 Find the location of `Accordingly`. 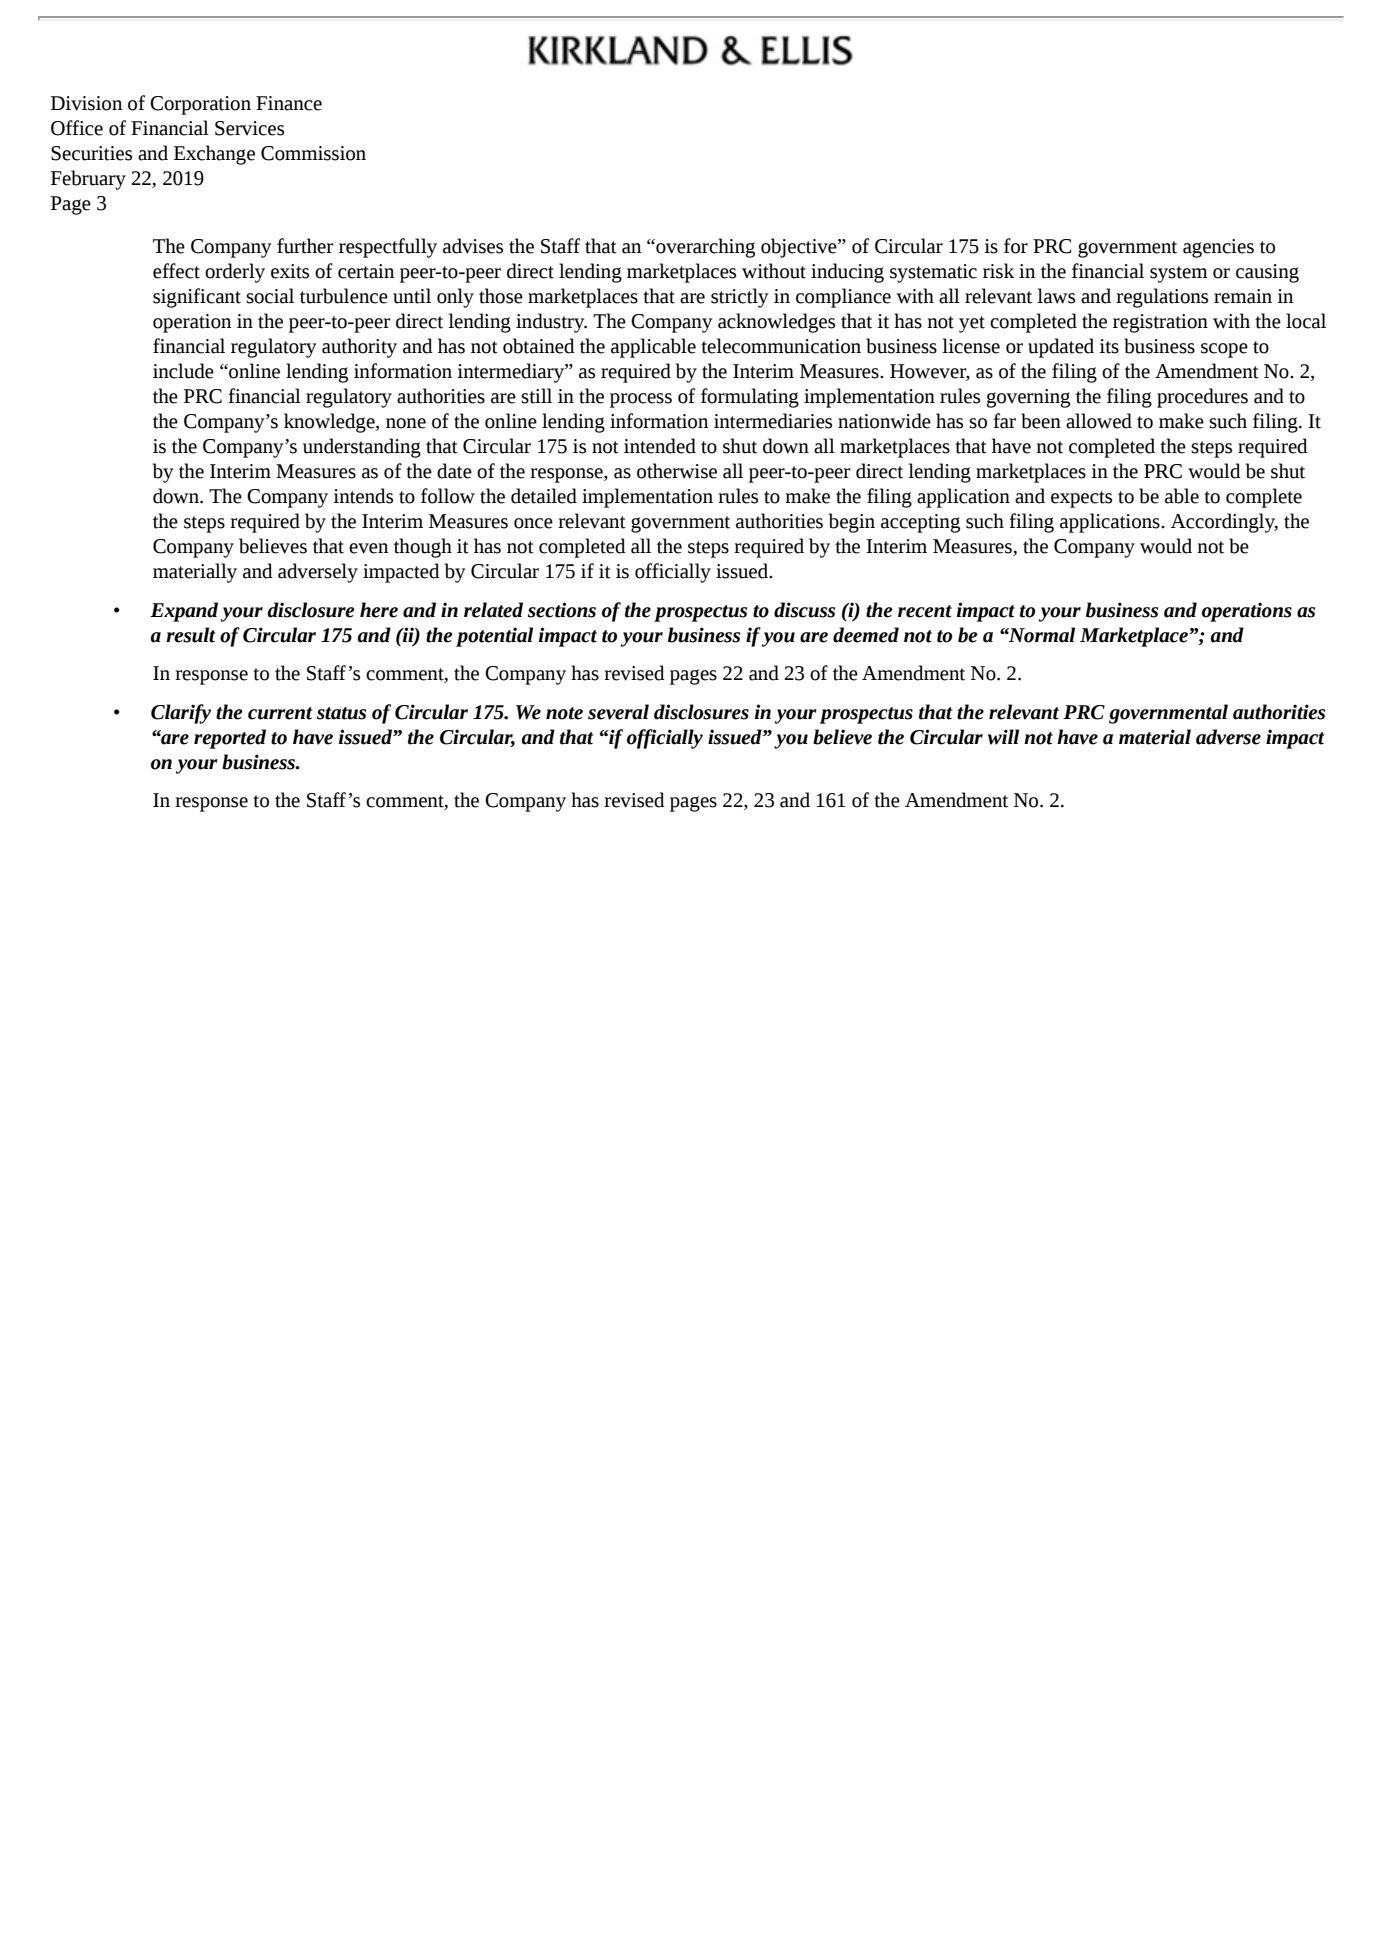

Accordingly is located at coordinates (1224, 523).
